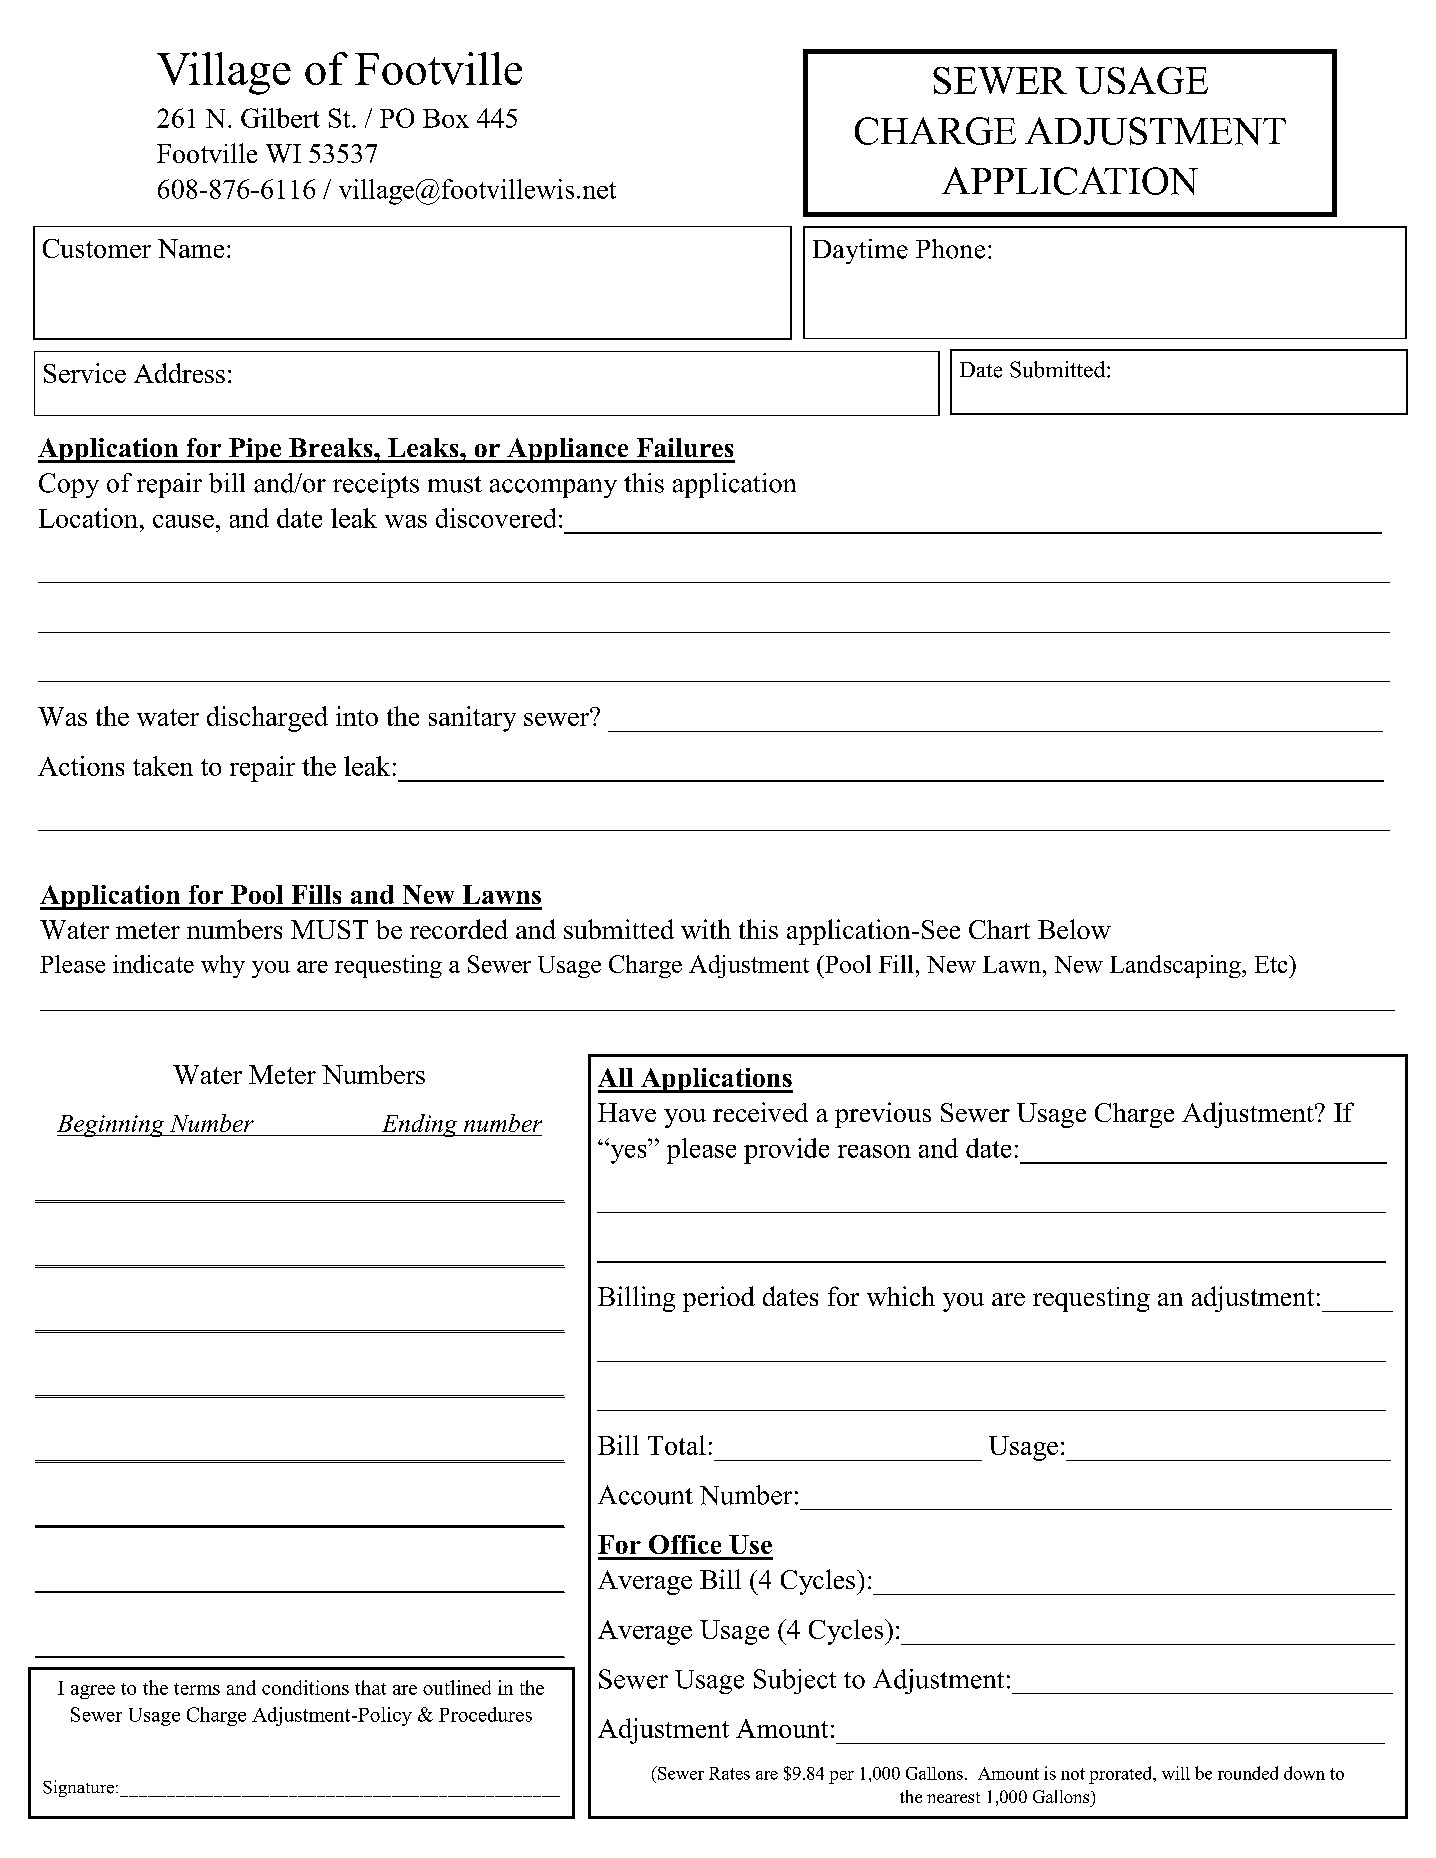  What do you see at coordinates (472, 719) in the screenshot?
I see `sanitary` at bounding box center [472, 719].
